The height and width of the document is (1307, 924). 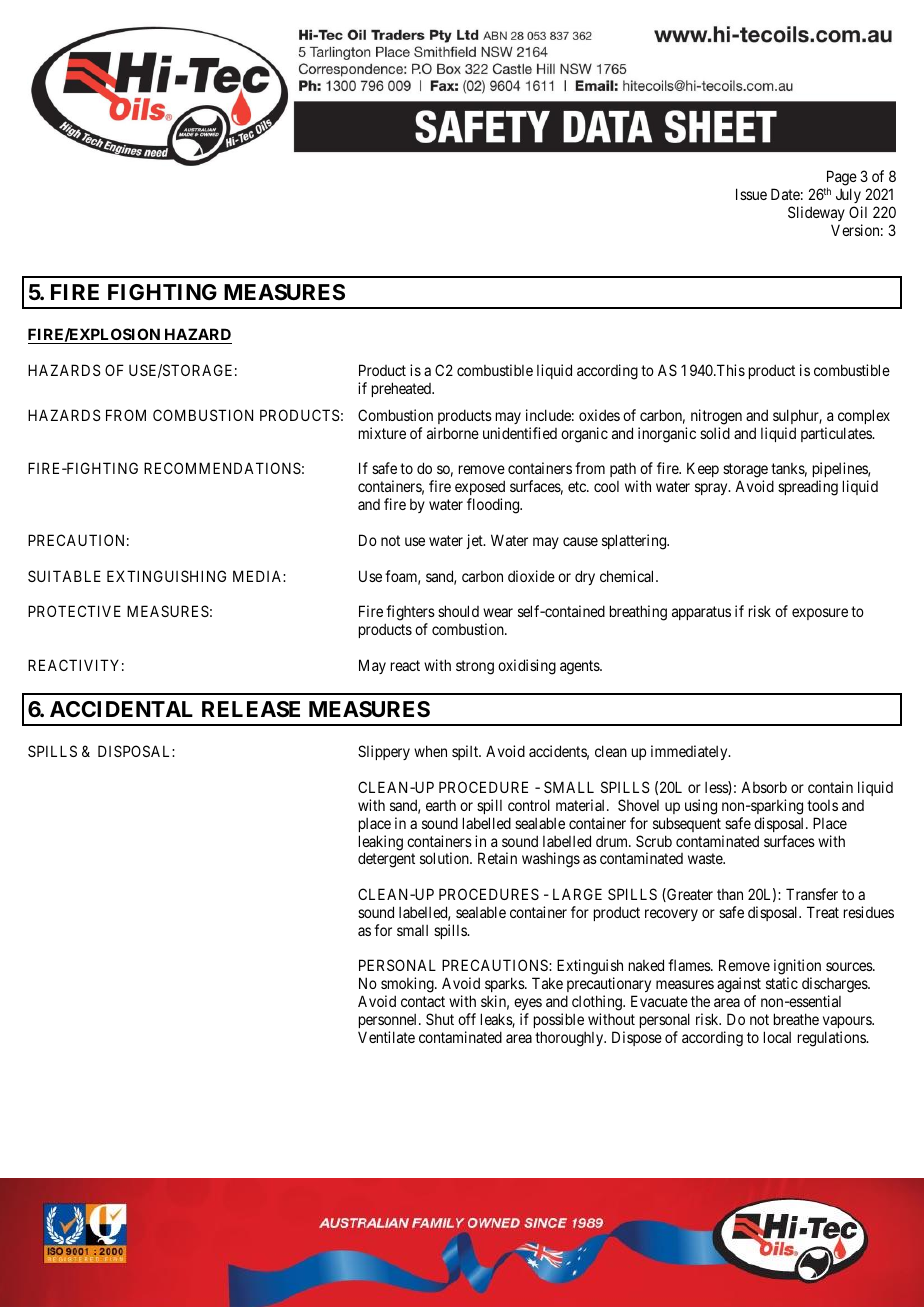 I want to click on Transfer, so click(x=812, y=894).
